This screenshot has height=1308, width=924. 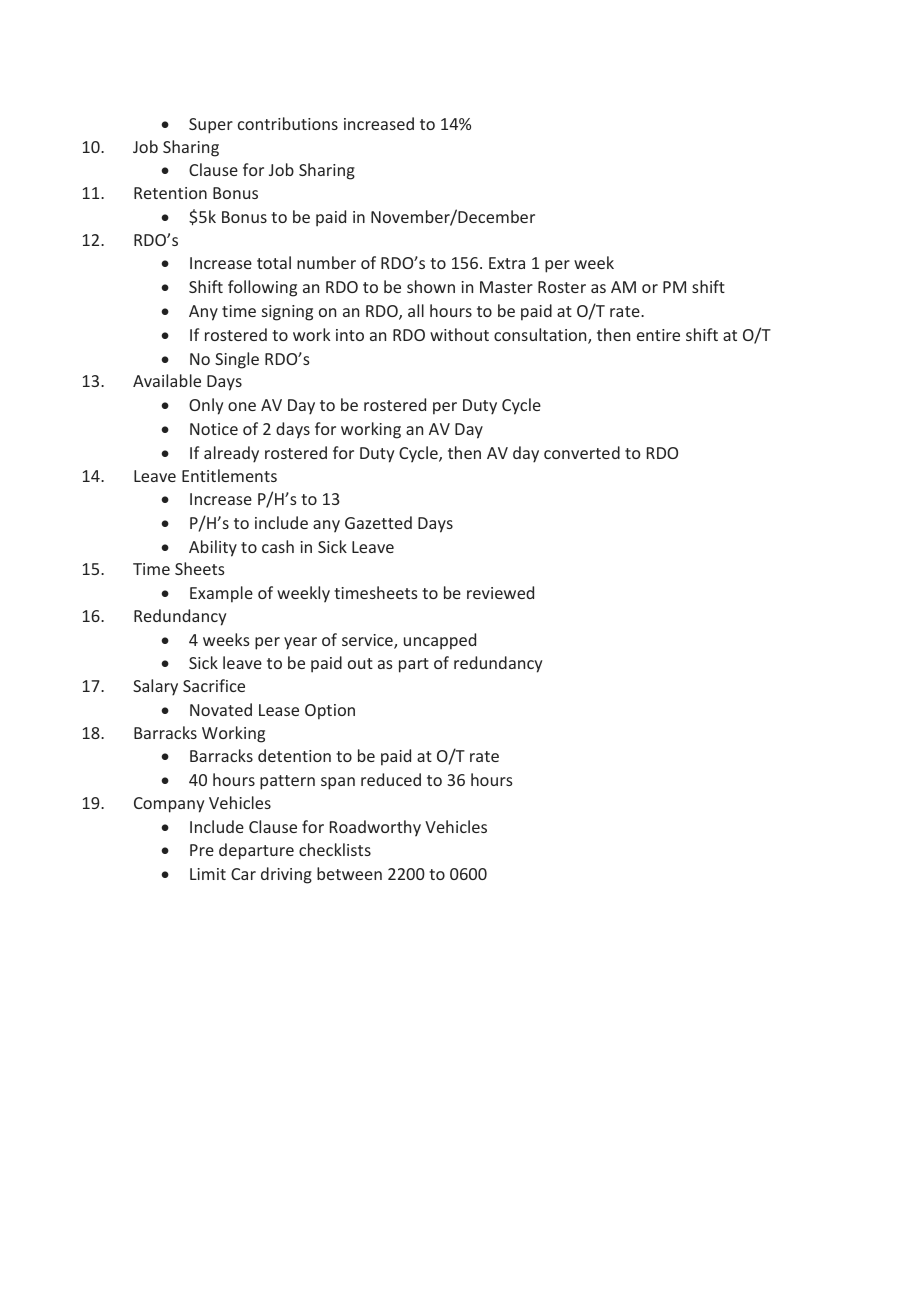 What do you see at coordinates (202, 850) in the screenshot?
I see `Pre` at bounding box center [202, 850].
